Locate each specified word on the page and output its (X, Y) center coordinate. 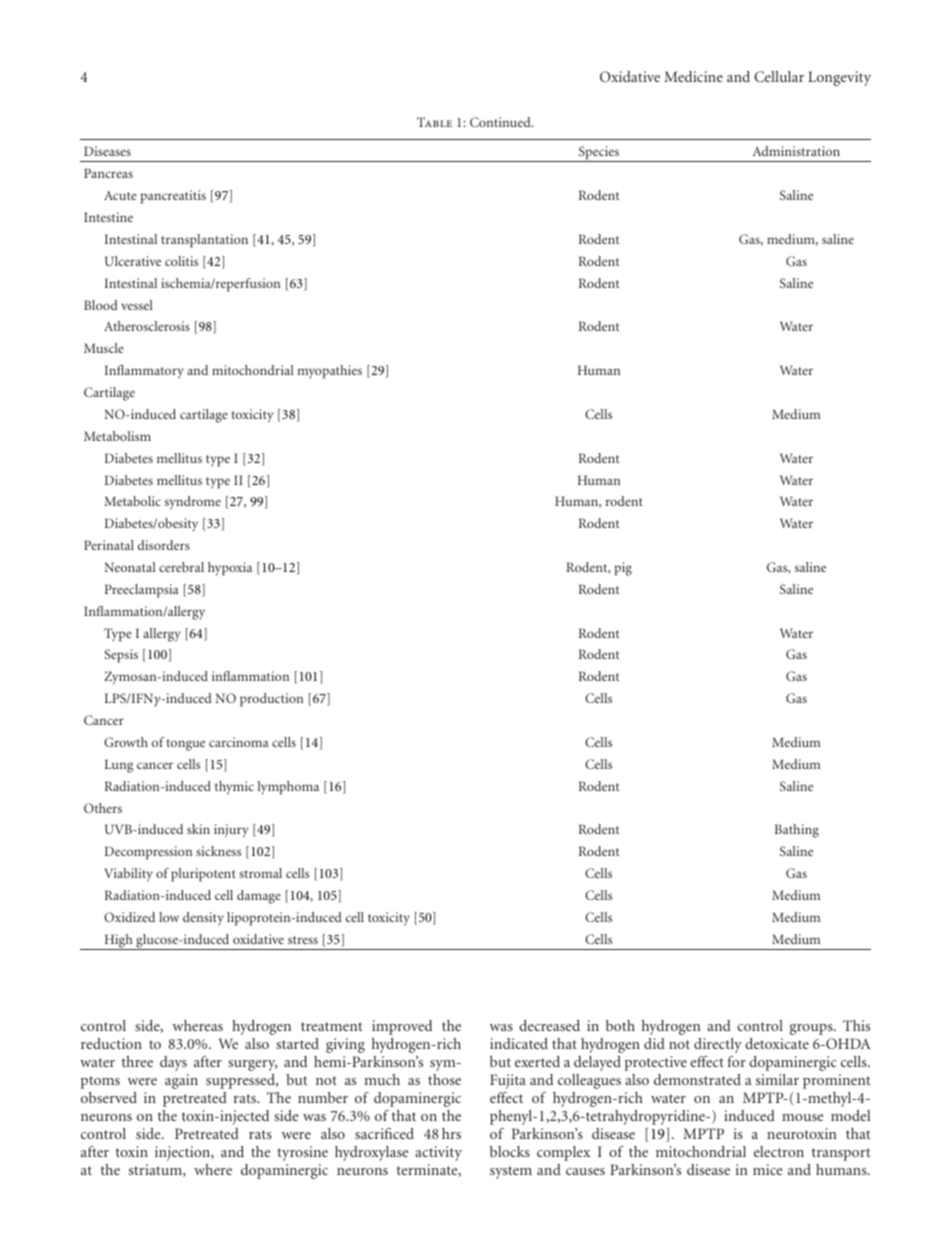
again (181, 1081)
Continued (501, 122)
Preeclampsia (142, 591)
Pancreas (108, 173)
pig (623, 569)
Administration (796, 151)
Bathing (797, 831)
